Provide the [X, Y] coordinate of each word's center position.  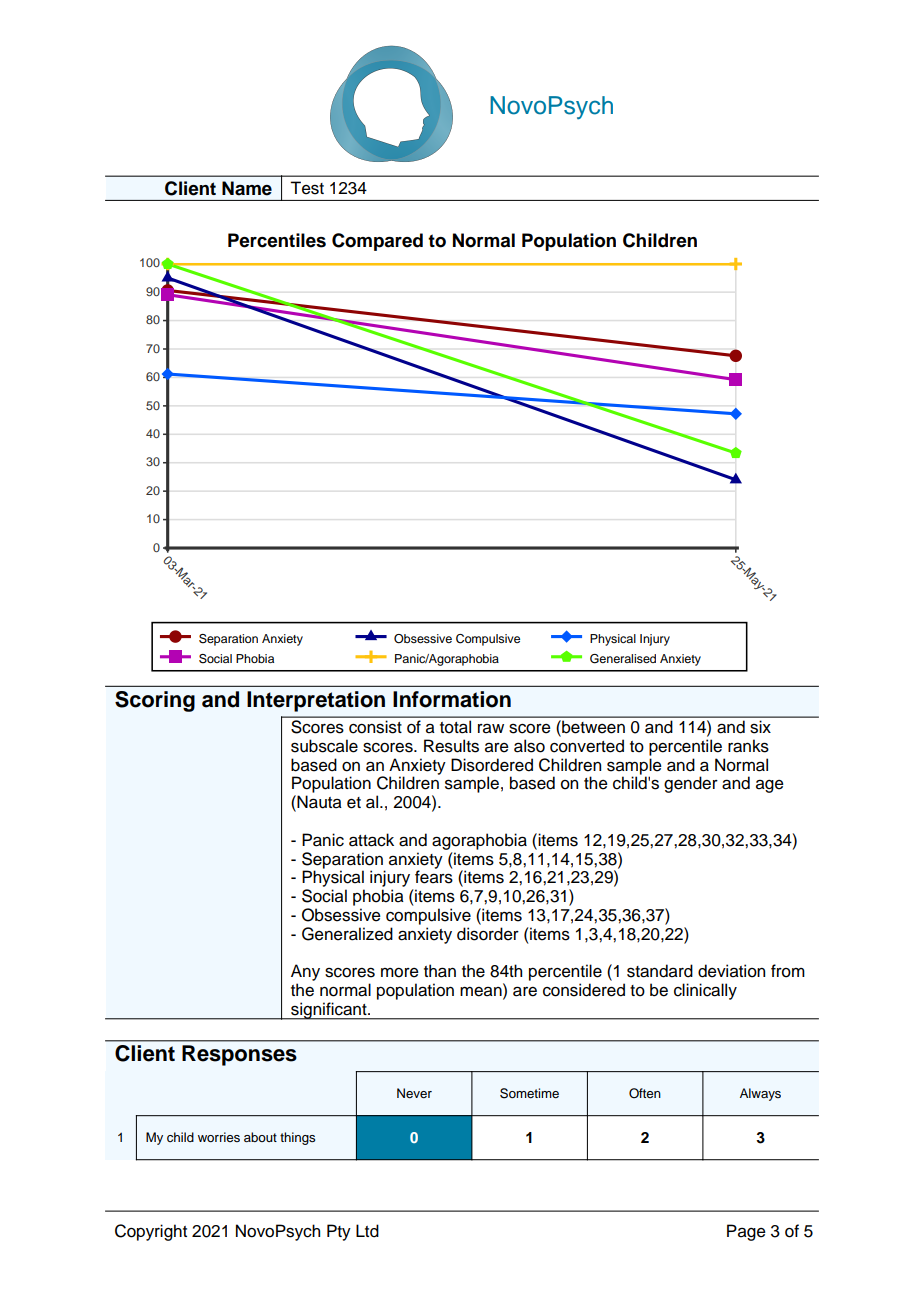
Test [307, 188]
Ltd [367, 1231]
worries [219, 1137]
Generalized [347, 934]
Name [247, 188]
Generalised [623, 659]
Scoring [155, 701]
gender [691, 784]
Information [452, 699]
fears [434, 876]
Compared [377, 242]
